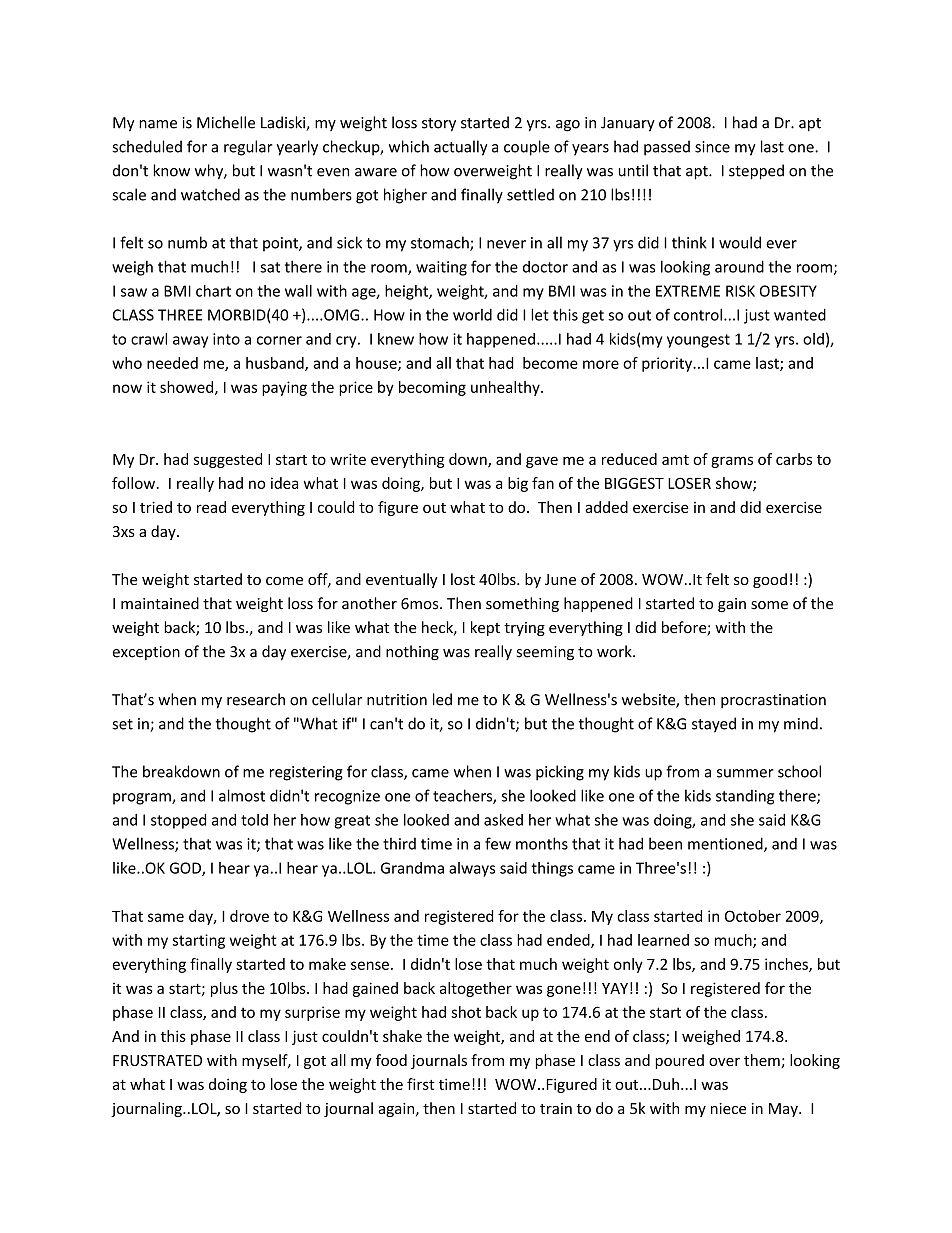 The width and height of the screenshot is (952, 1233). Describe the element at coordinates (248, 148) in the screenshot. I see `regular` at that location.
